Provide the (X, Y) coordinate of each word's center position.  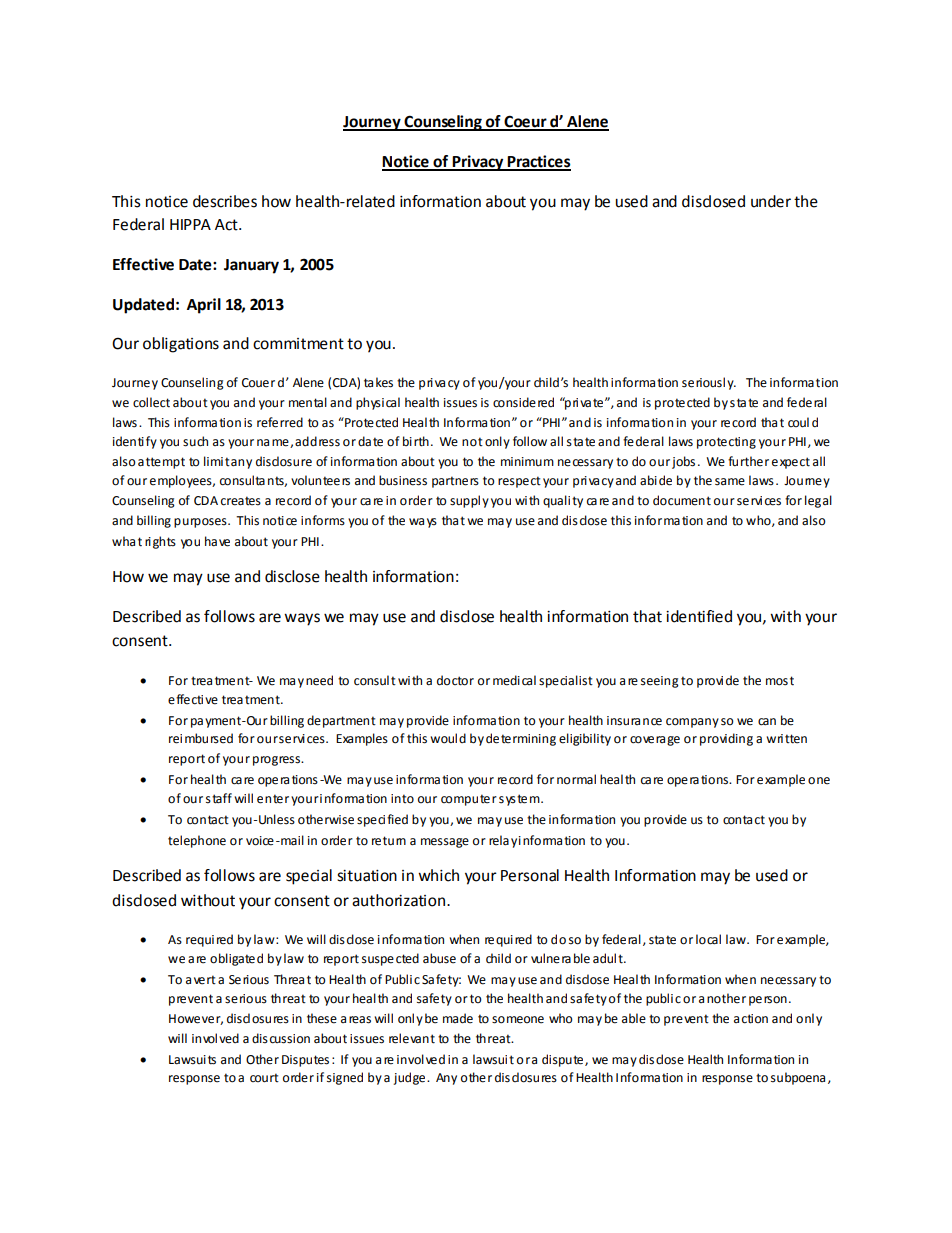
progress (278, 761)
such (195, 441)
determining (521, 739)
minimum (527, 461)
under (771, 201)
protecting (726, 443)
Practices (538, 162)
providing (726, 739)
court (264, 1078)
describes (225, 201)
